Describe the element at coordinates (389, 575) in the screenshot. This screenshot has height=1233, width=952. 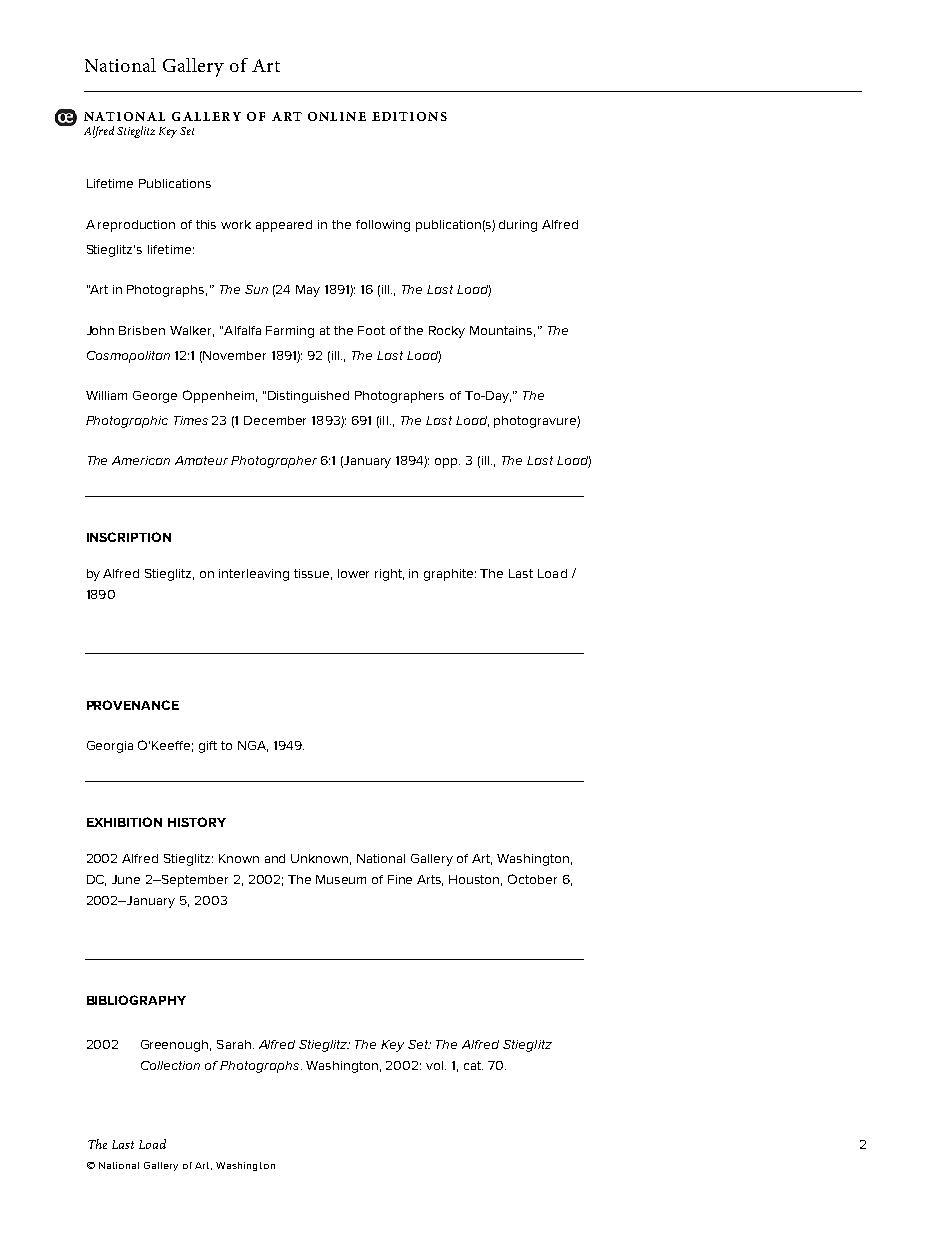
I see `right` at that location.
